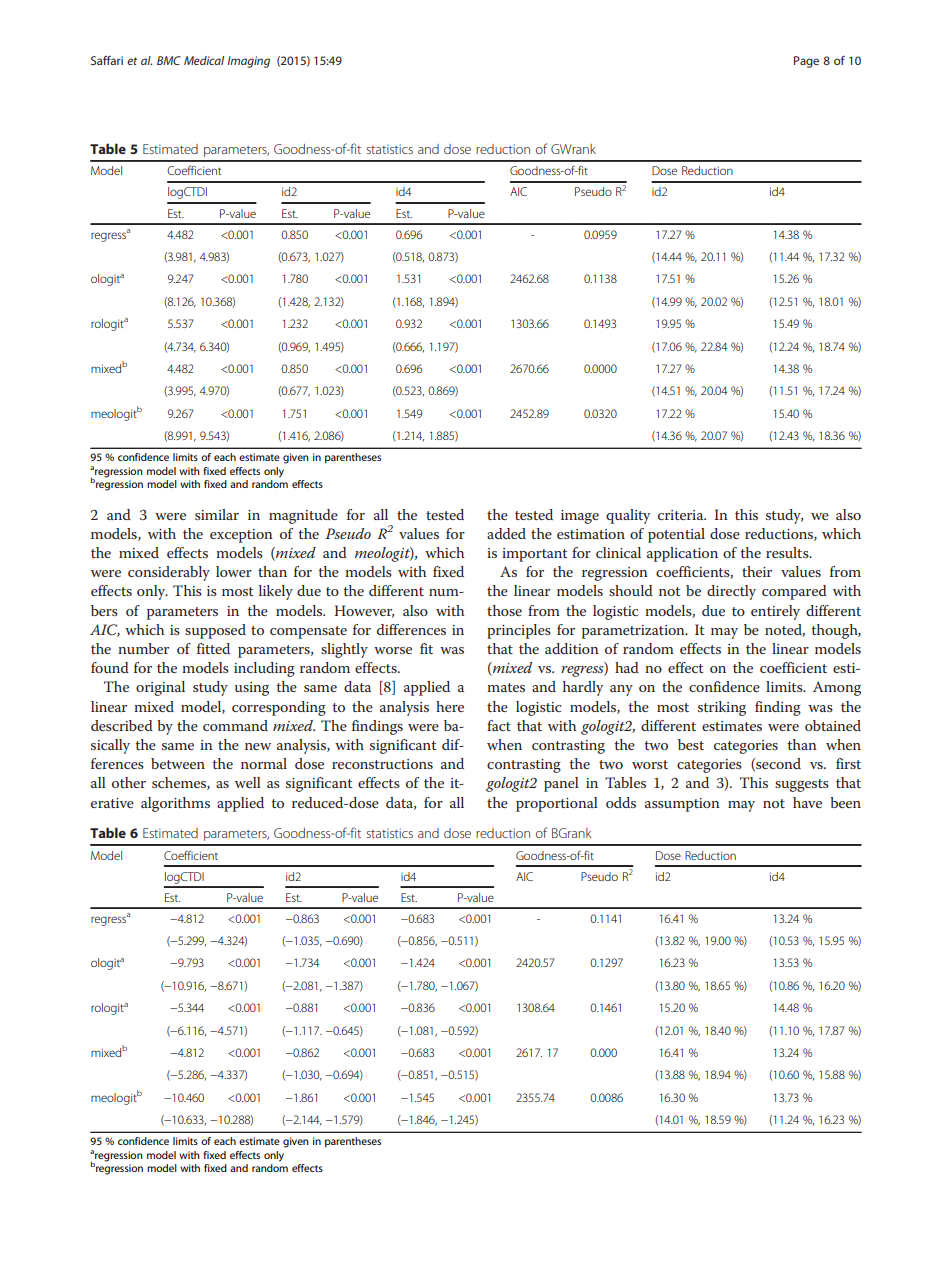 This image has width=952, height=1270. I want to click on image, so click(580, 517).
